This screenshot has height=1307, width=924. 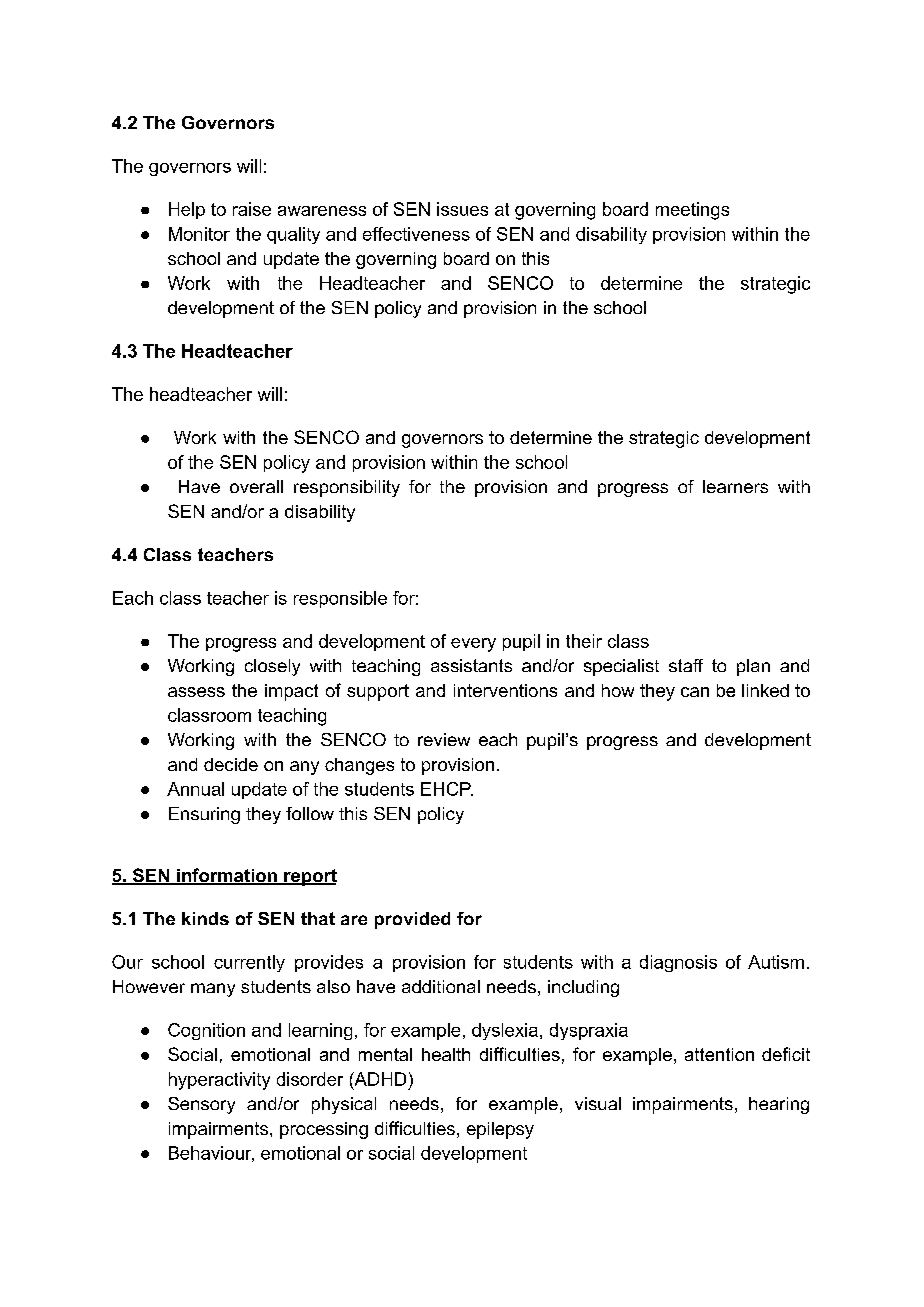 I want to click on Sensory, so click(x=201, y=1105).
